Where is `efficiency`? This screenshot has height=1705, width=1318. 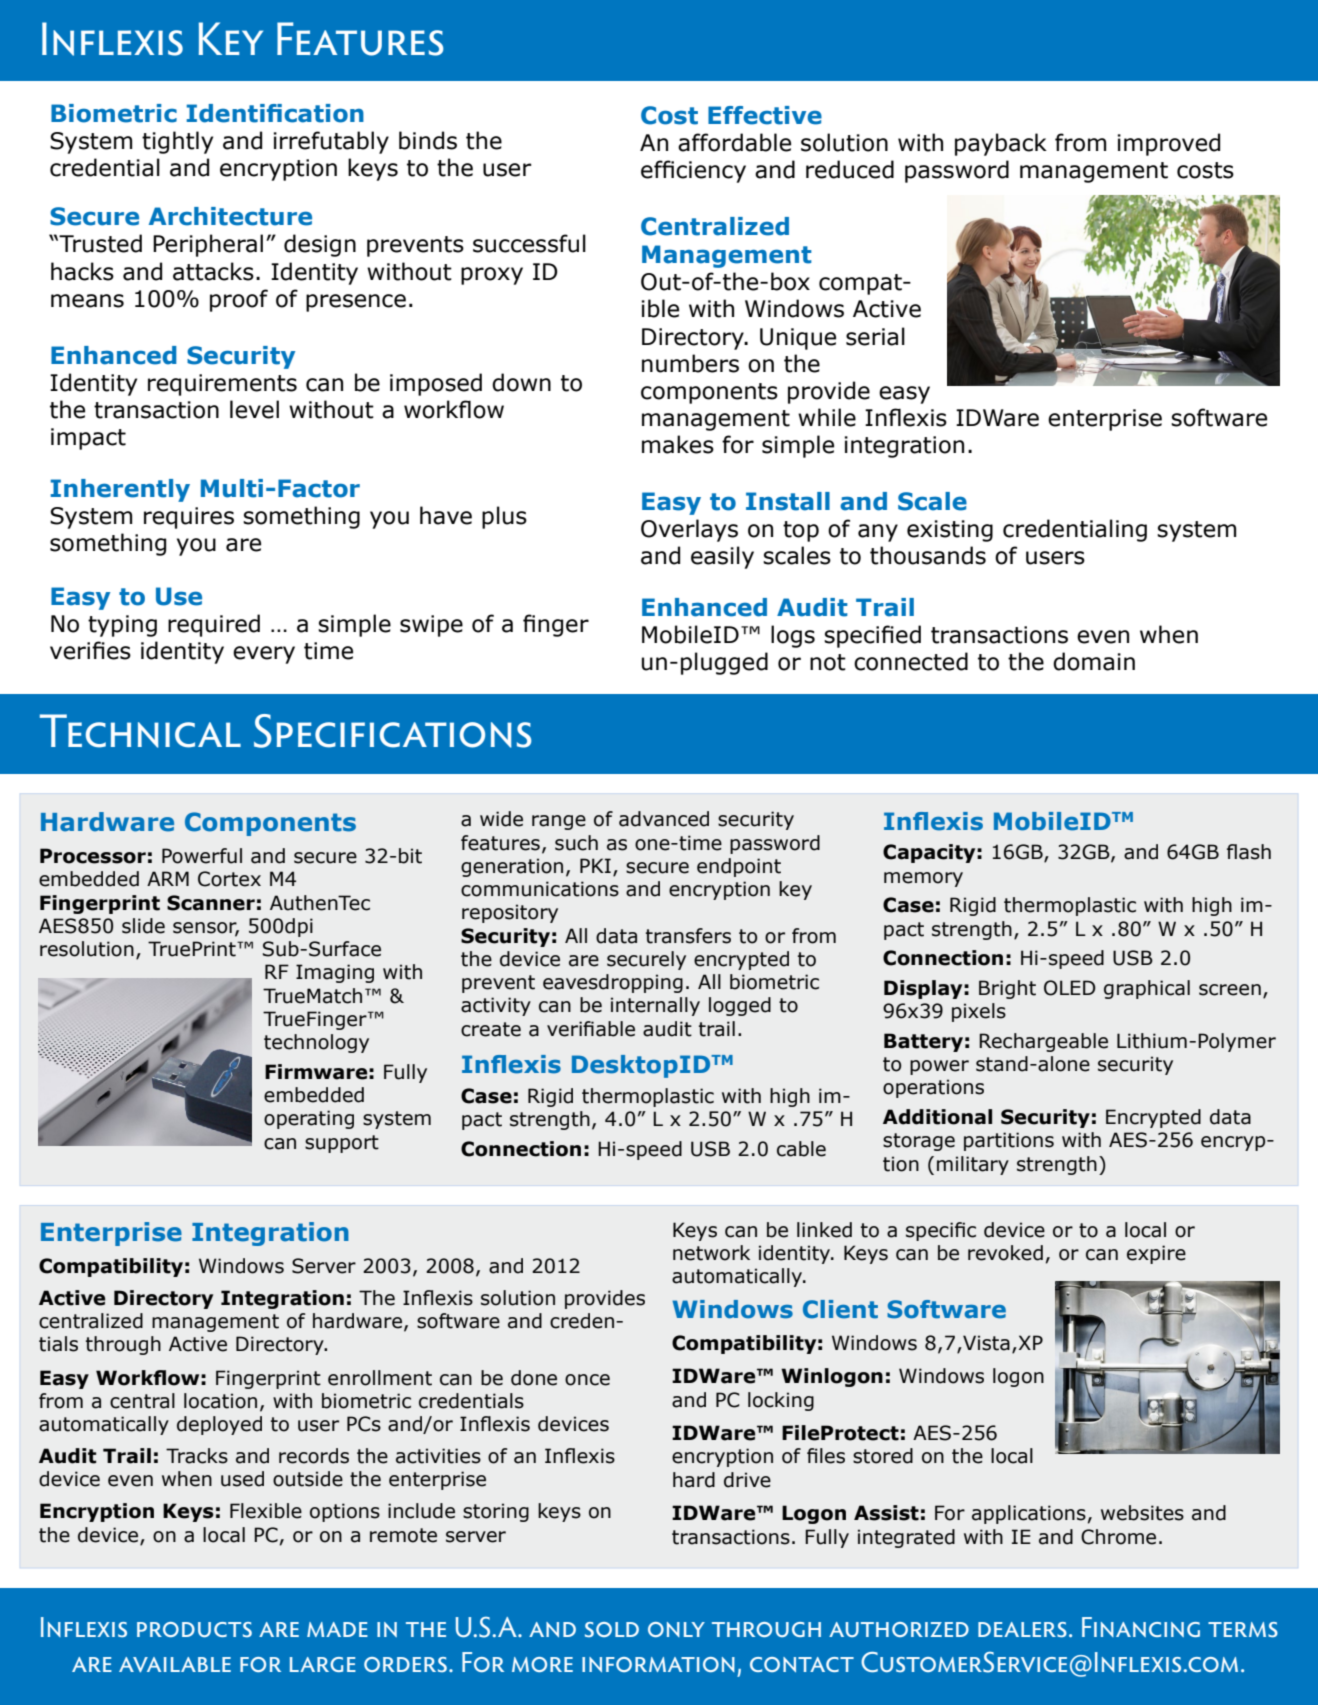
efficiency is located at coordinates (693, 171).
